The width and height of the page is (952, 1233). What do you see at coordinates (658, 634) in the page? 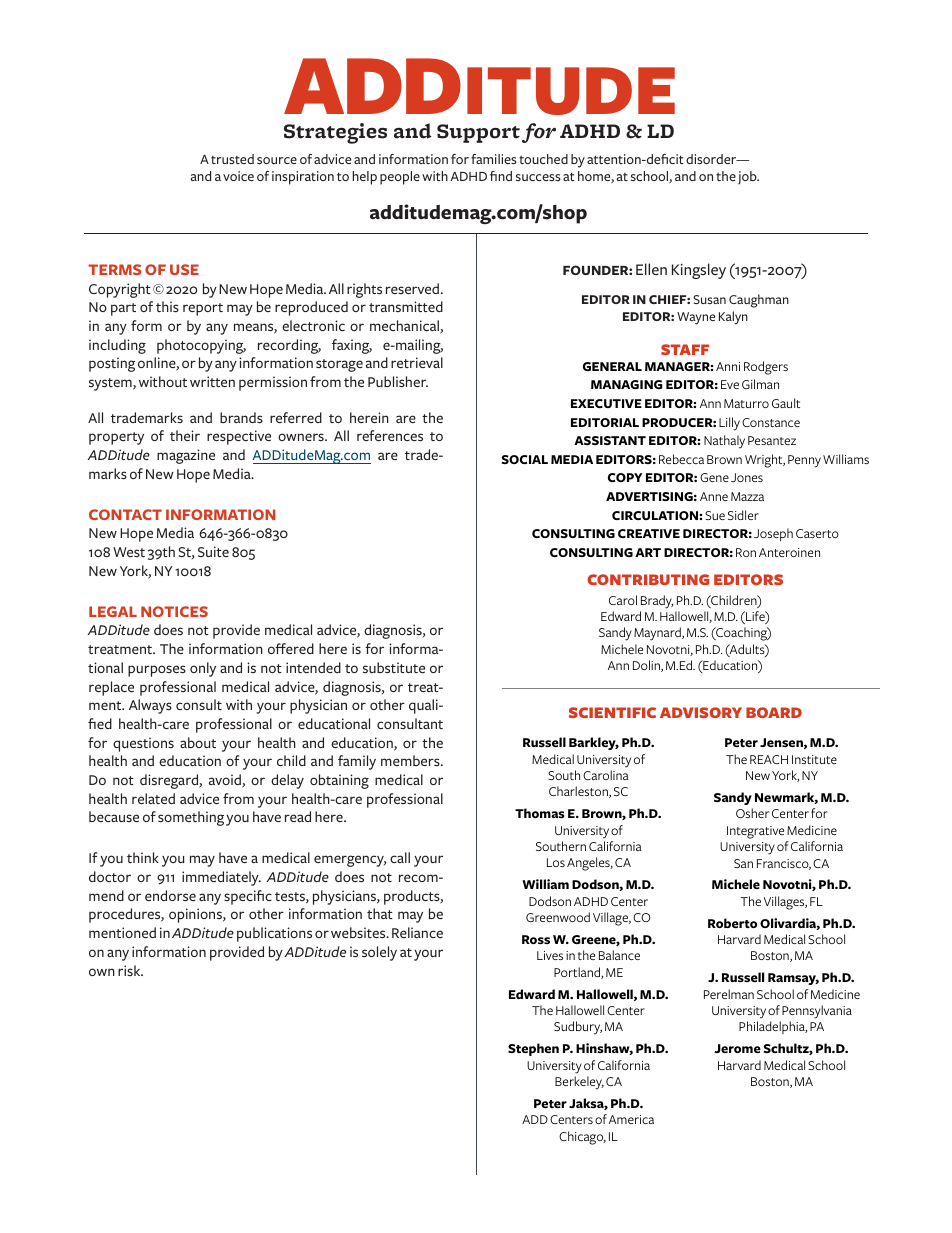
I see `Maynard` at bounding box center [658, 634].
